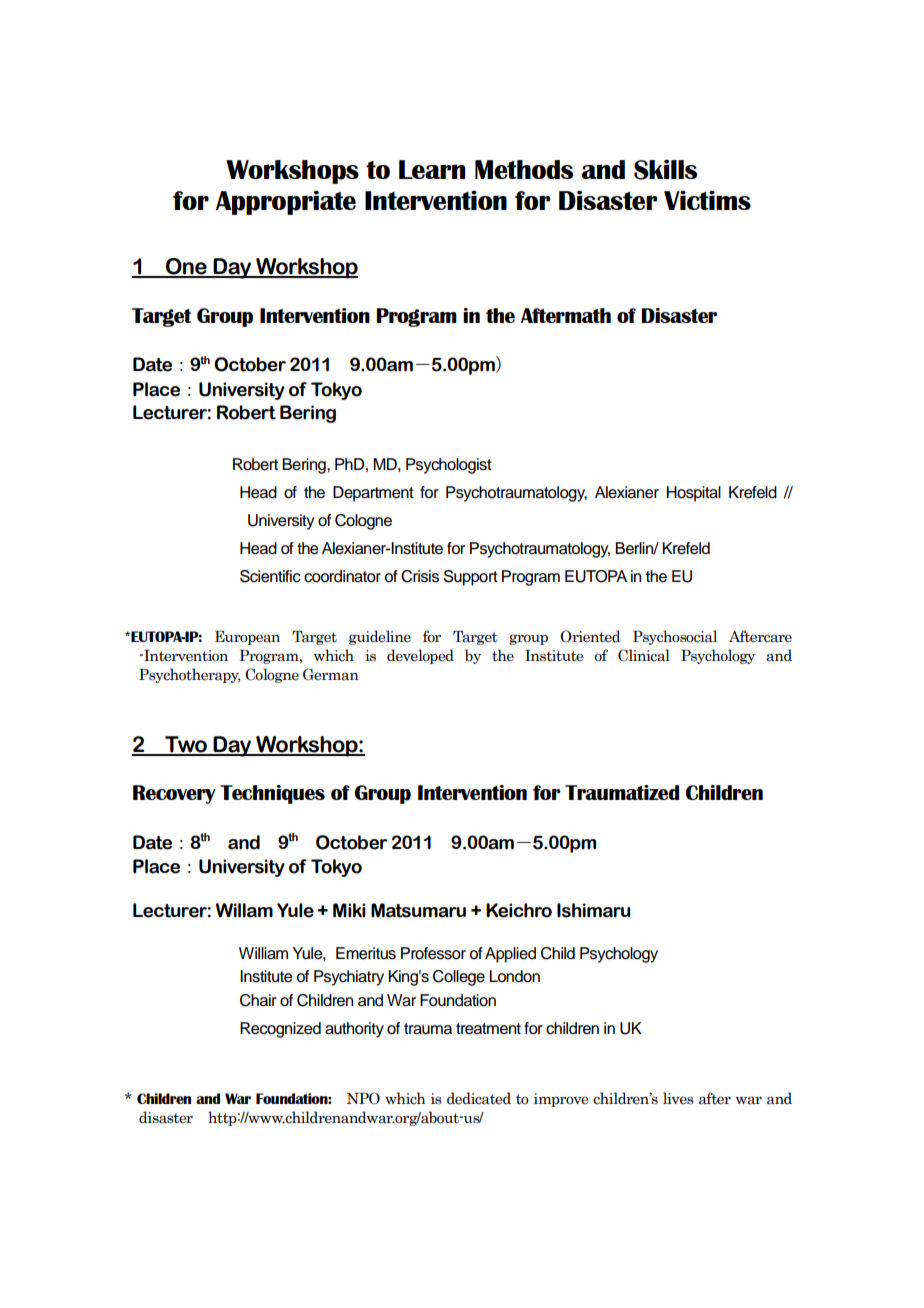 Image resolution: width=924 pixels, height=1308 pixels. I want to click on Scientific, so click(270, 576).
